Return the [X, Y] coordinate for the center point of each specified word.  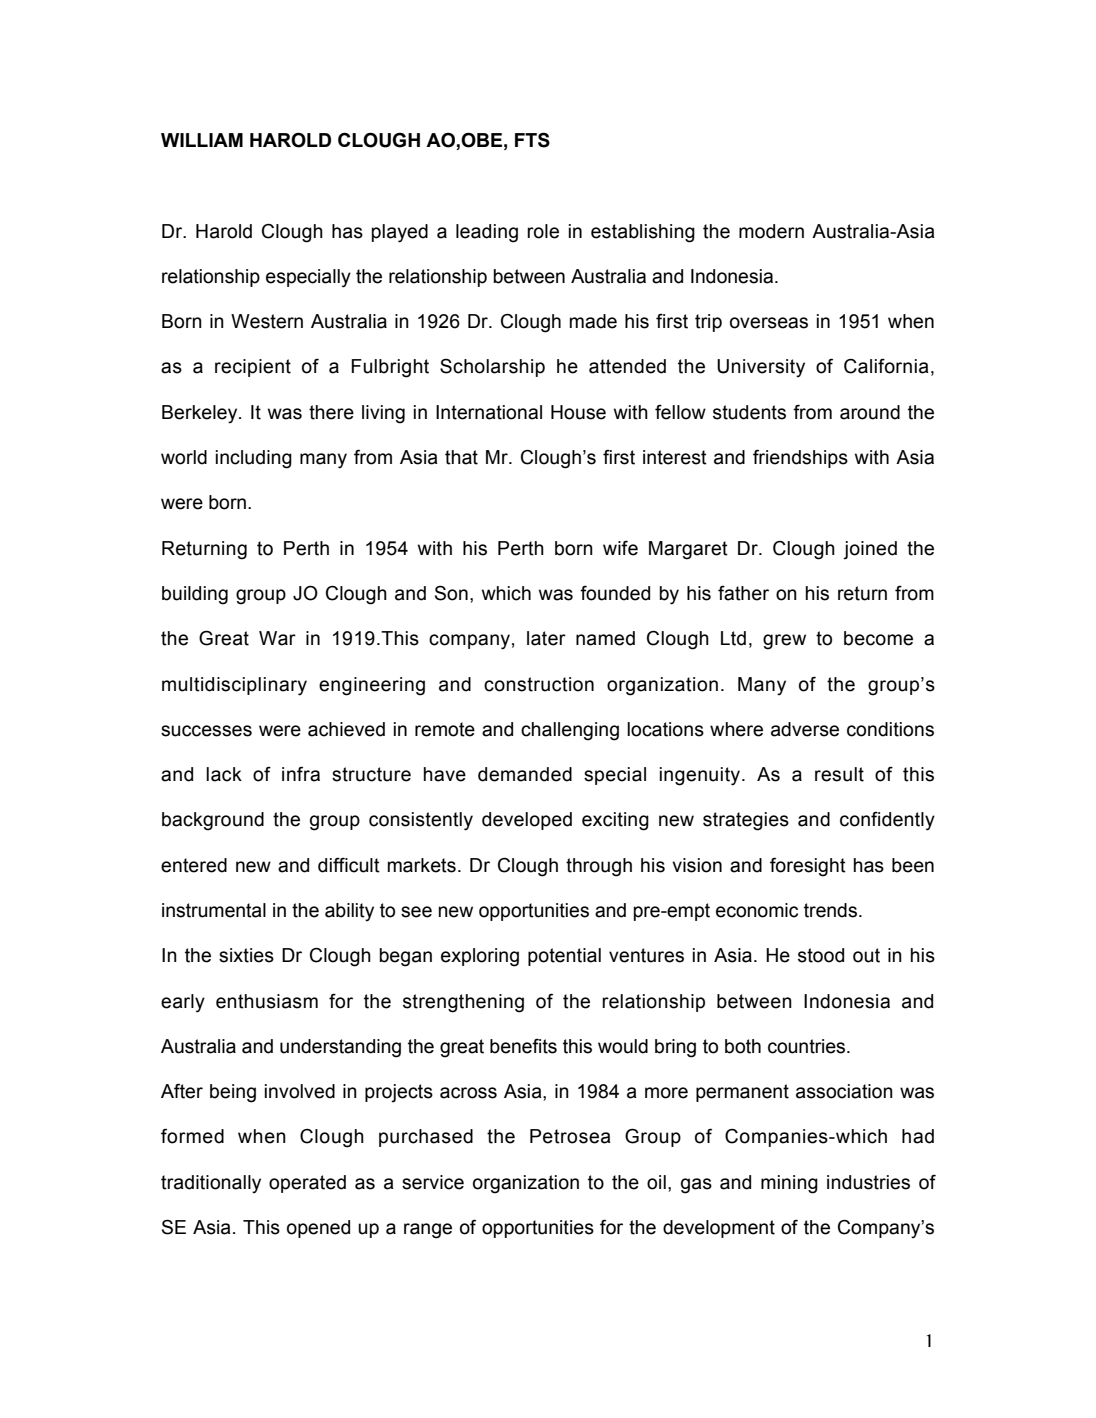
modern [771, 231]
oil [656, 1182]
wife [620, 548]
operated [307, 1184]
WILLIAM [202, 140]
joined [870, 550]
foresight [808, 867]
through [599, 867]
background [213, 821]
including [254, 459]
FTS [532, 140]
